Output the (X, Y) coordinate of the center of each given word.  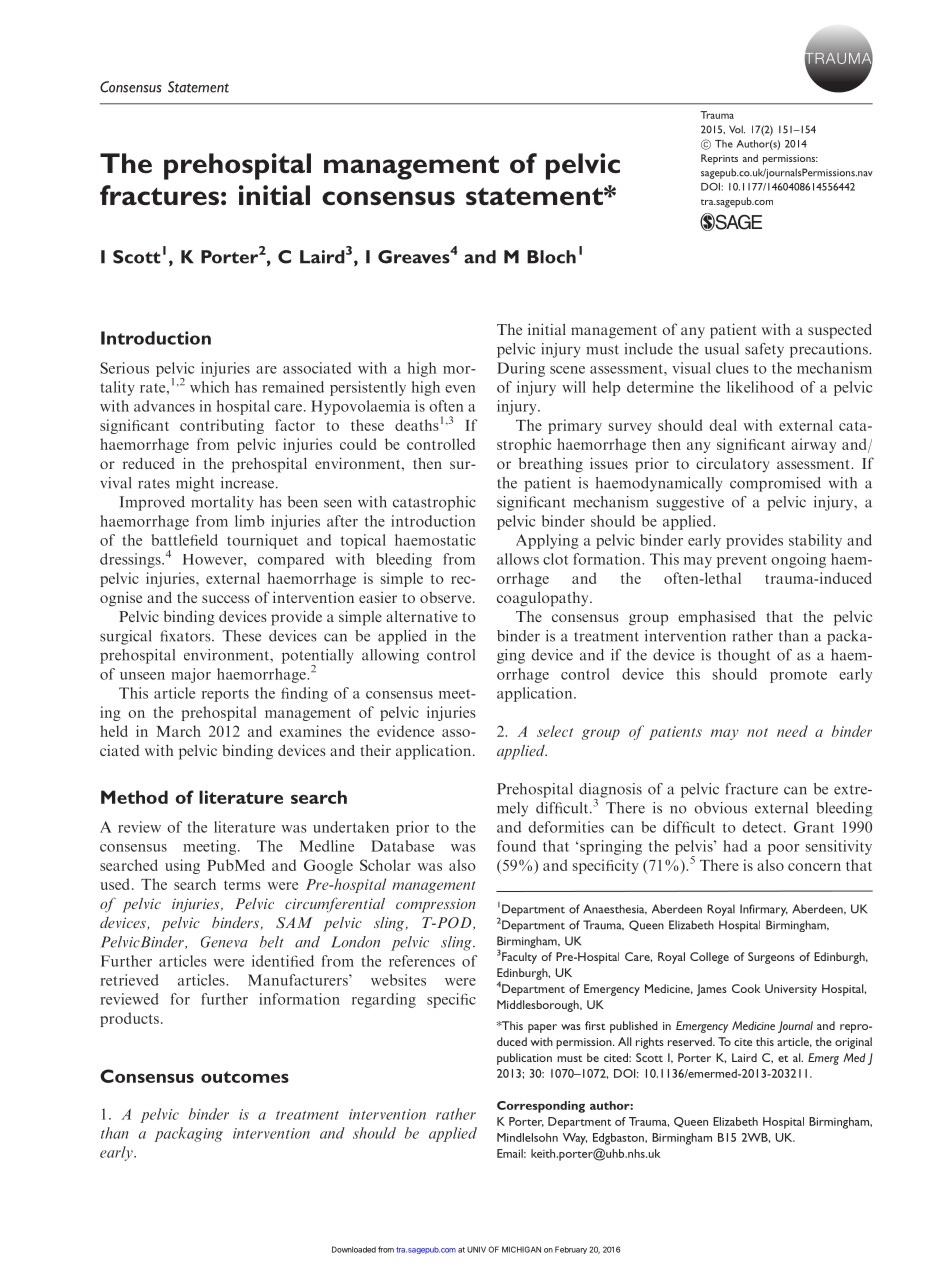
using (182, 866)
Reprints (719, 159)
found (516, 846)
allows (518, 559)
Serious (124, 368)
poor (784, 849)
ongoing (798, 560)
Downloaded (354, 1249)
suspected (840, 331)
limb (249, 521)
